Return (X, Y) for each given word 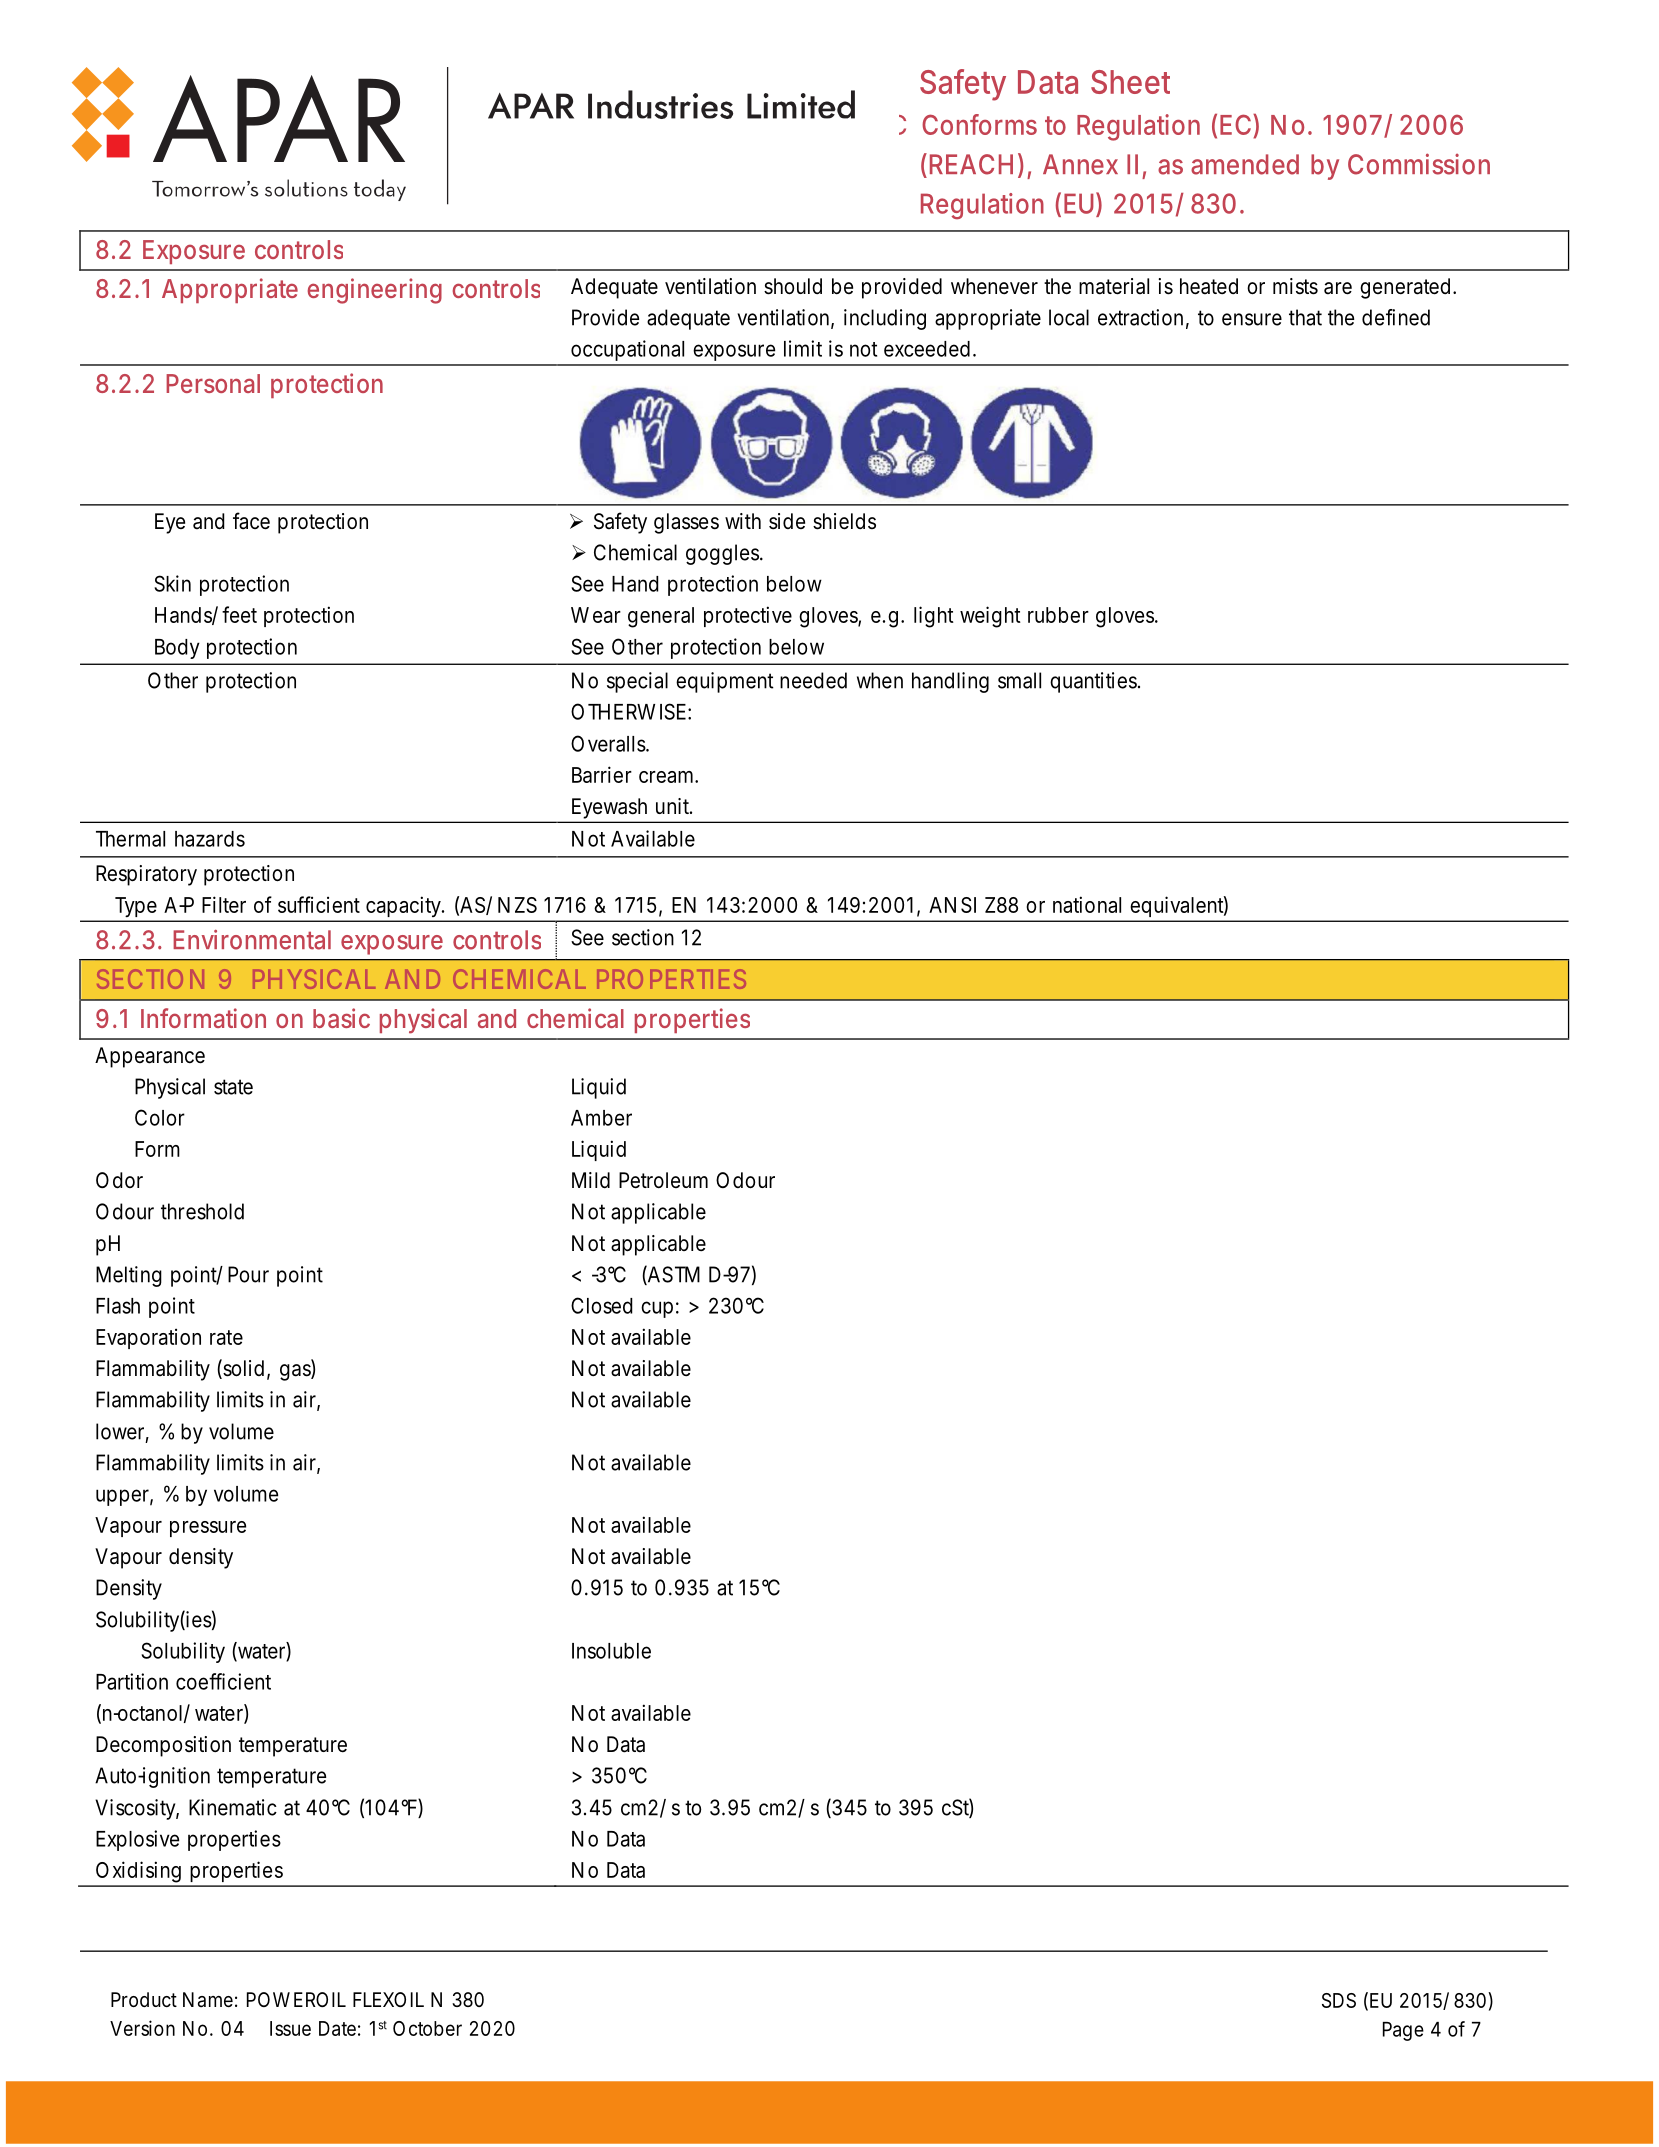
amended (1245, 164)
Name (210, 2000)
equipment (725, 682)
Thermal (130, 839)
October (427, 2028)
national (1087, 904)
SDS (1339, 2000)
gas (297, 1371)
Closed (602, 1305)
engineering (375, 291)
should (793, 286)
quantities (1095, 682)
